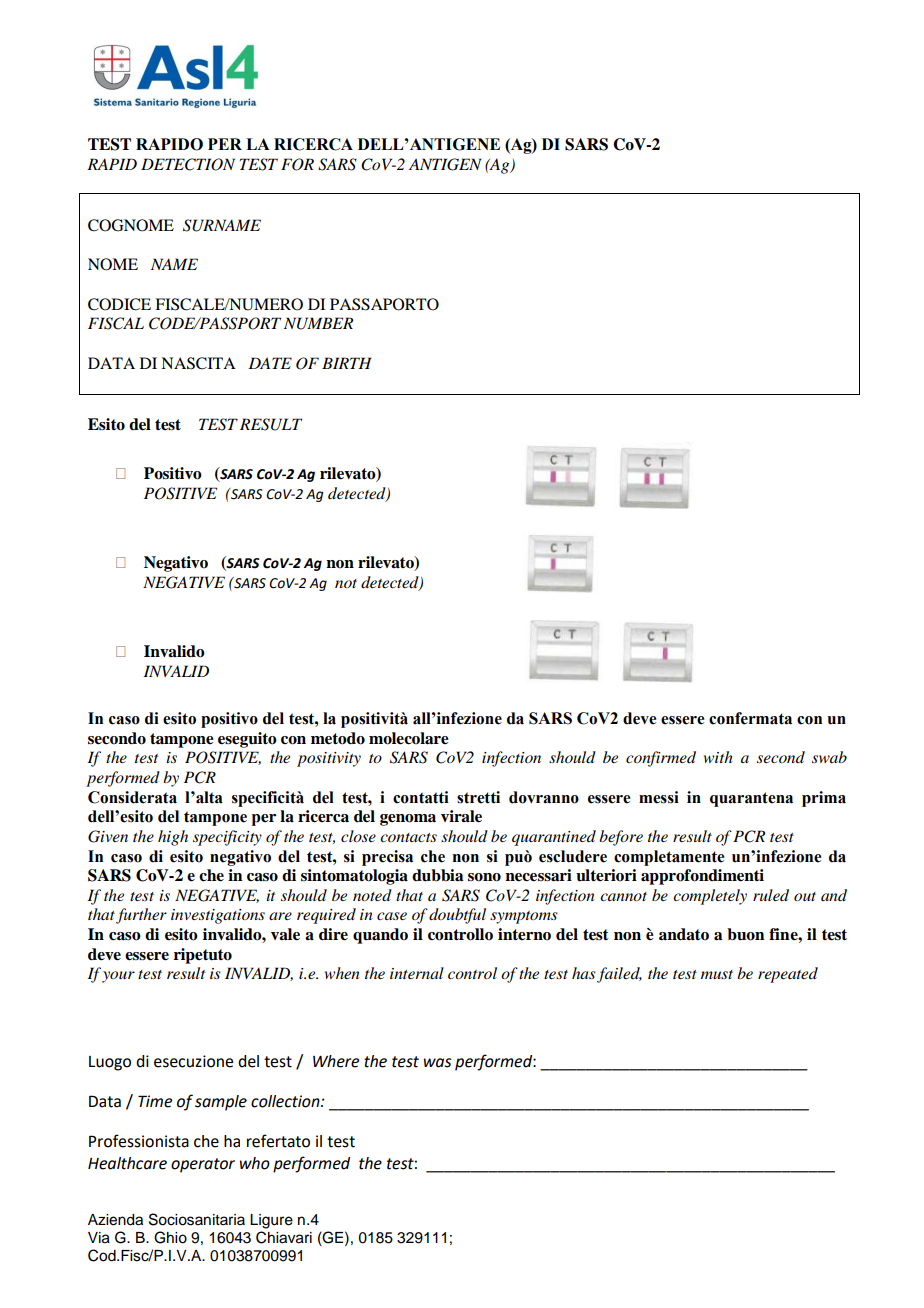  Describe the element at coordinates (173, 838) in the page. I see `high` at that location.
